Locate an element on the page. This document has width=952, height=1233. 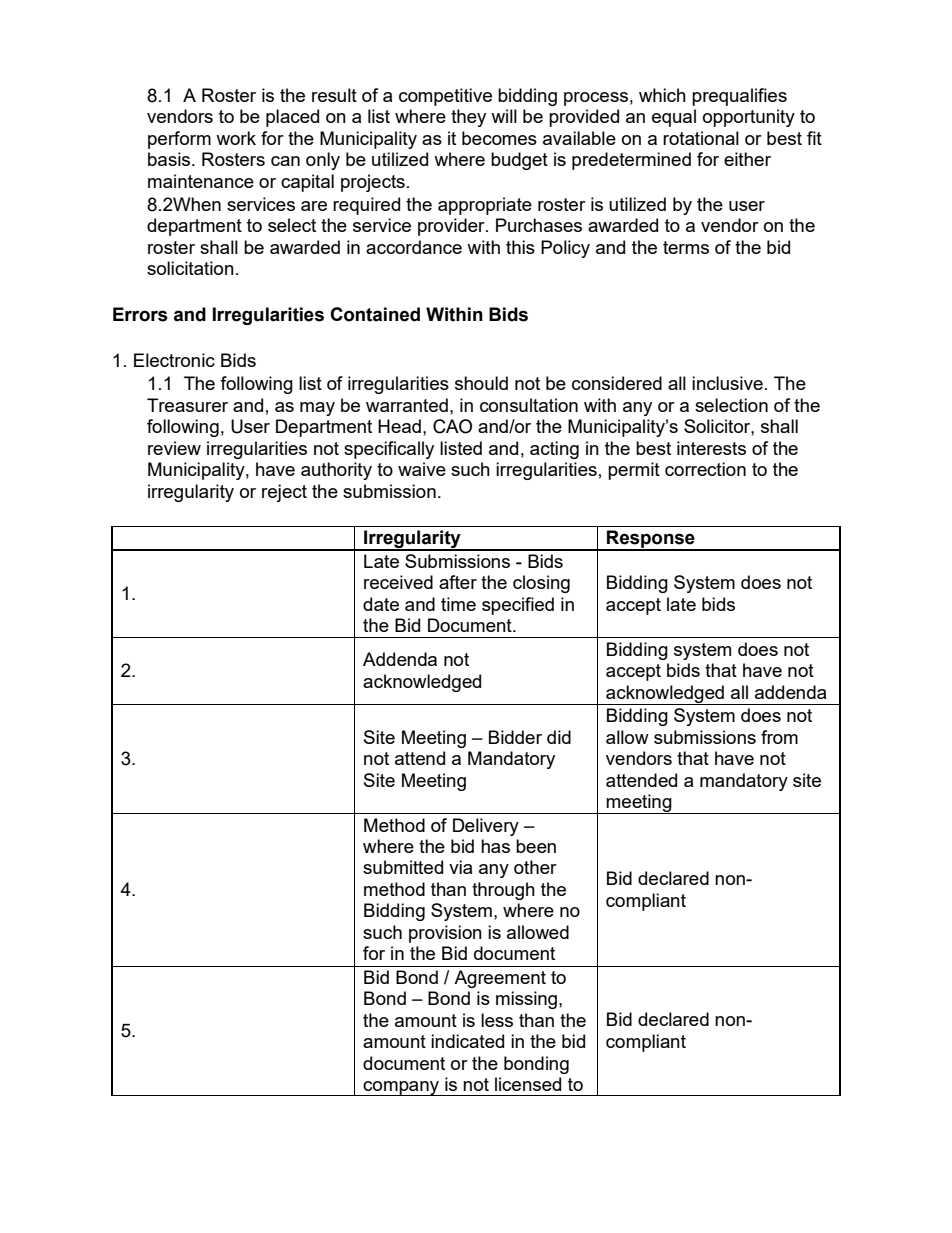
indicated is located at coordinates (467, 1041).
